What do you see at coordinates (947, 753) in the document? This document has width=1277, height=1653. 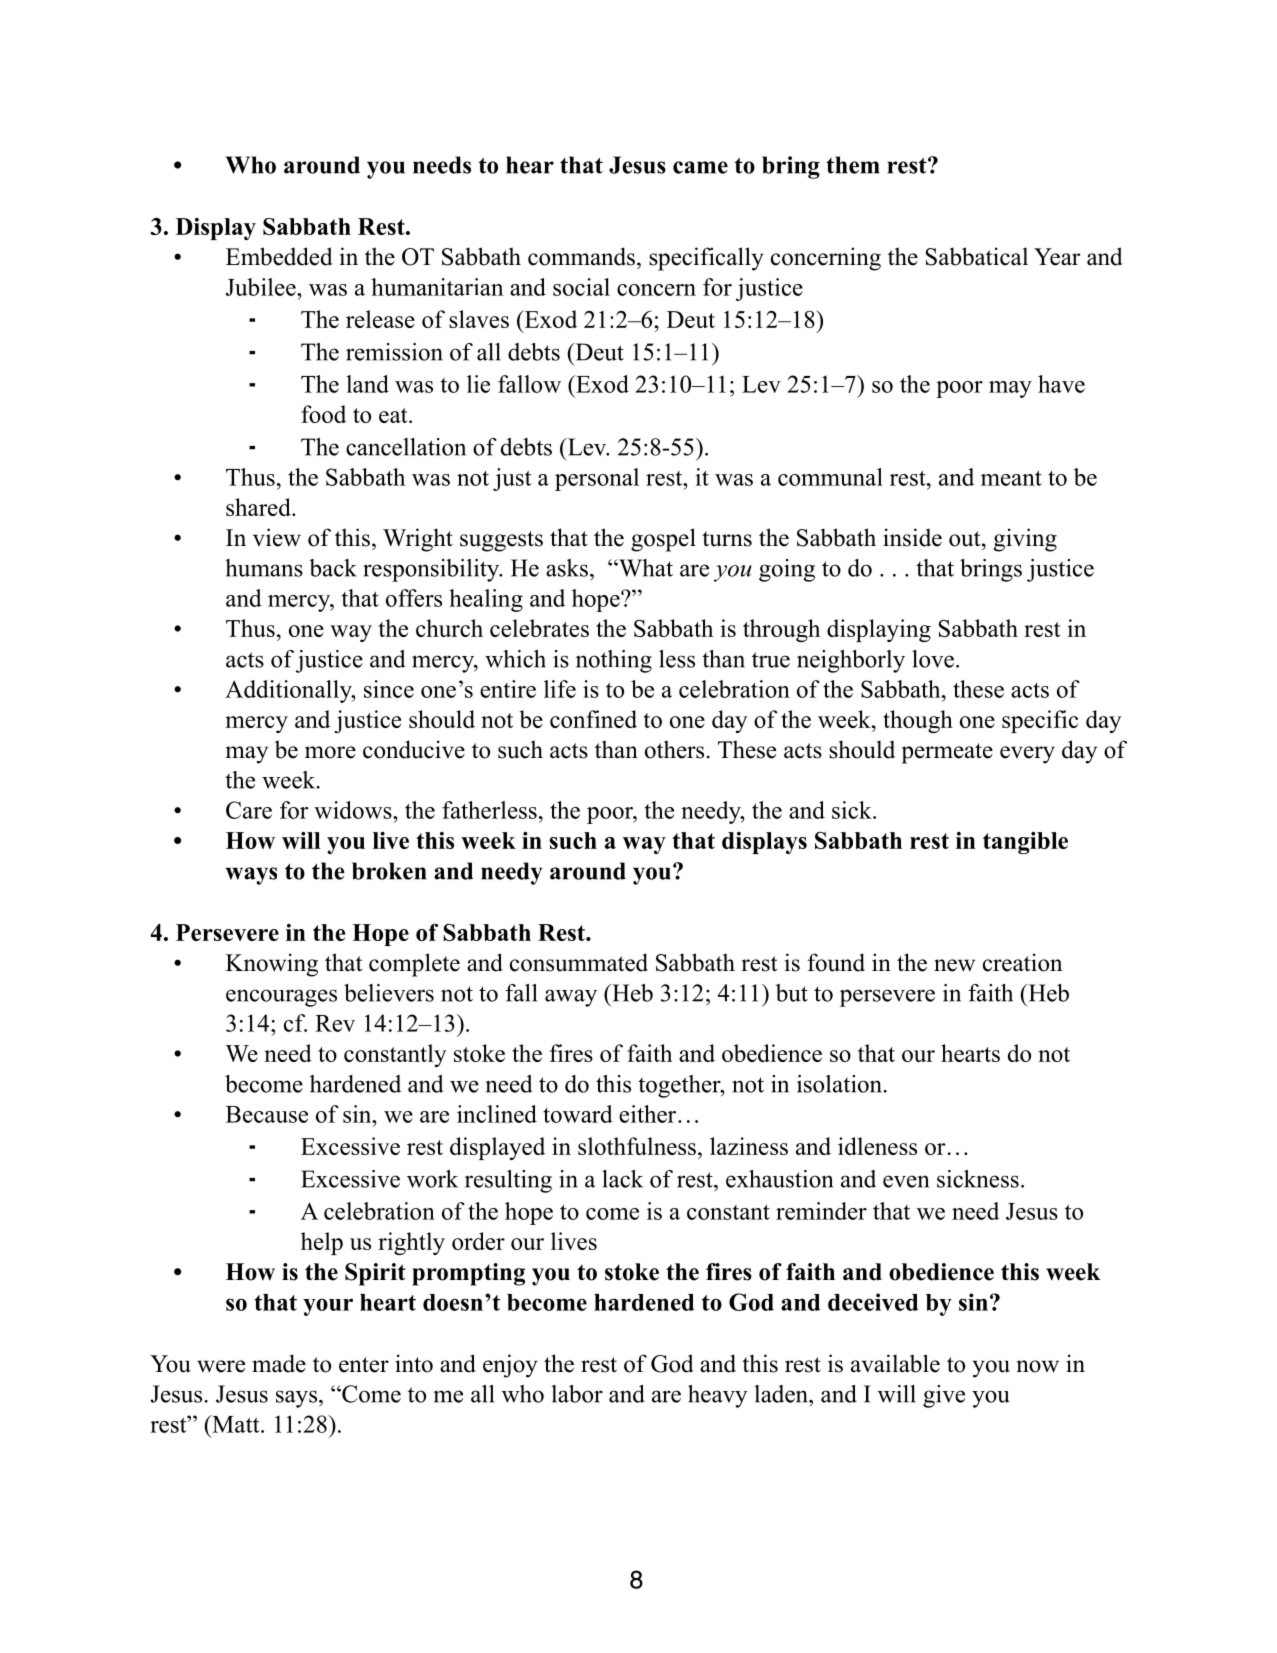 I see `permeate` at bounding box center [947, 753].
